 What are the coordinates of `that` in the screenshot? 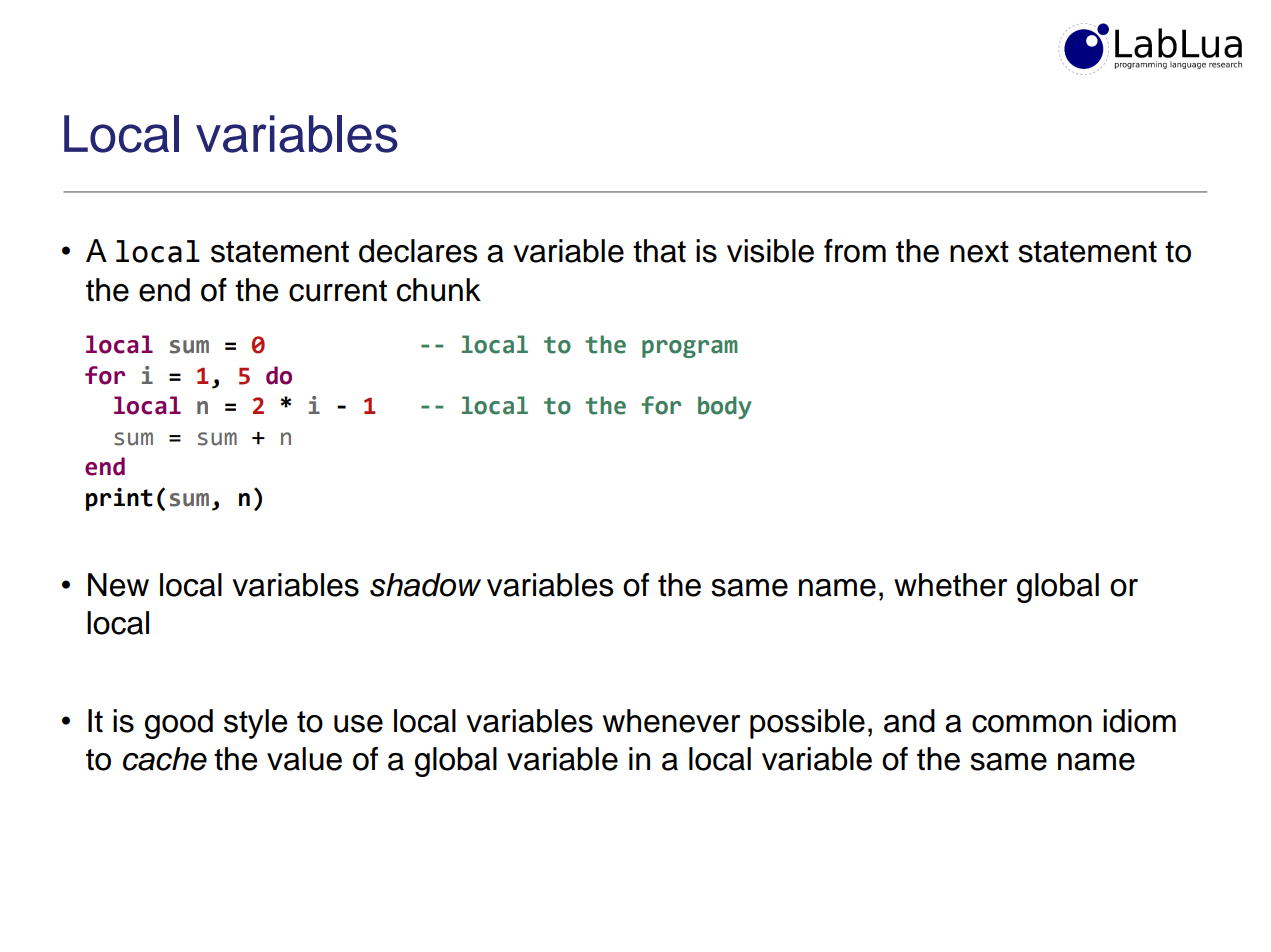 It's located at (659, 251).
